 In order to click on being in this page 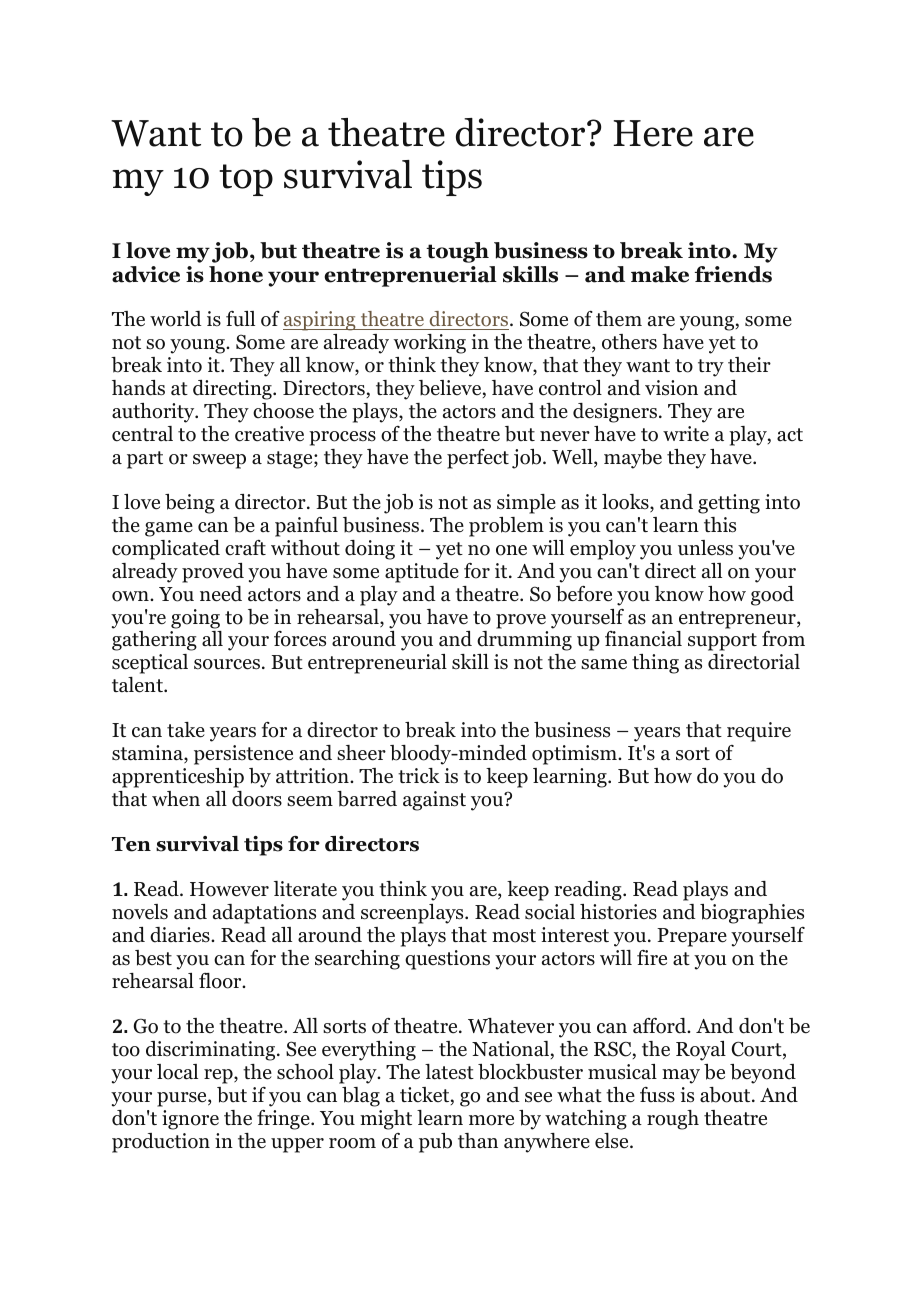, I will do `click(190, 504)`.
